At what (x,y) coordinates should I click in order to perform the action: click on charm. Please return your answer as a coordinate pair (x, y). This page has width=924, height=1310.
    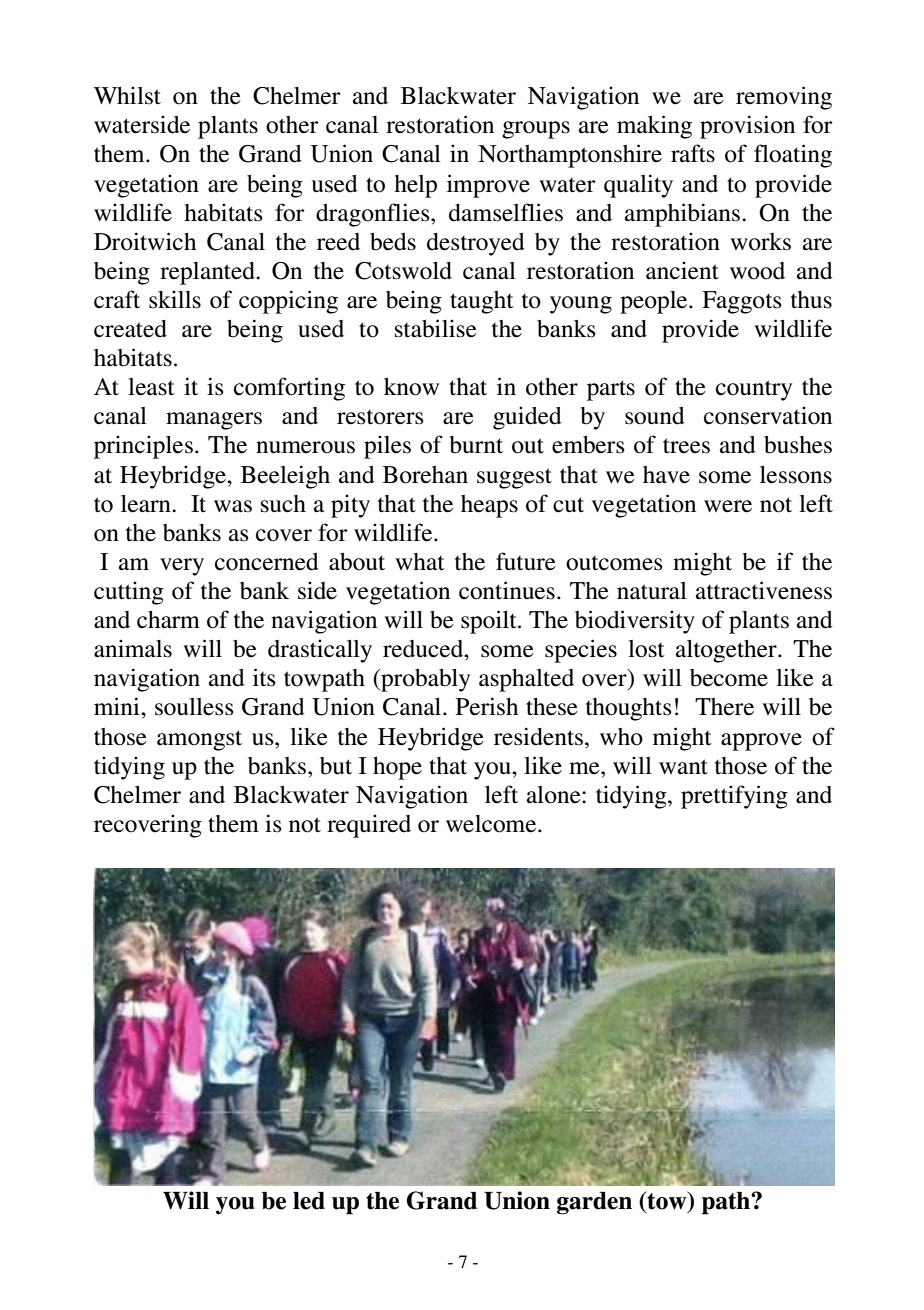
    Looking at the image, I should click on (168, 620).
